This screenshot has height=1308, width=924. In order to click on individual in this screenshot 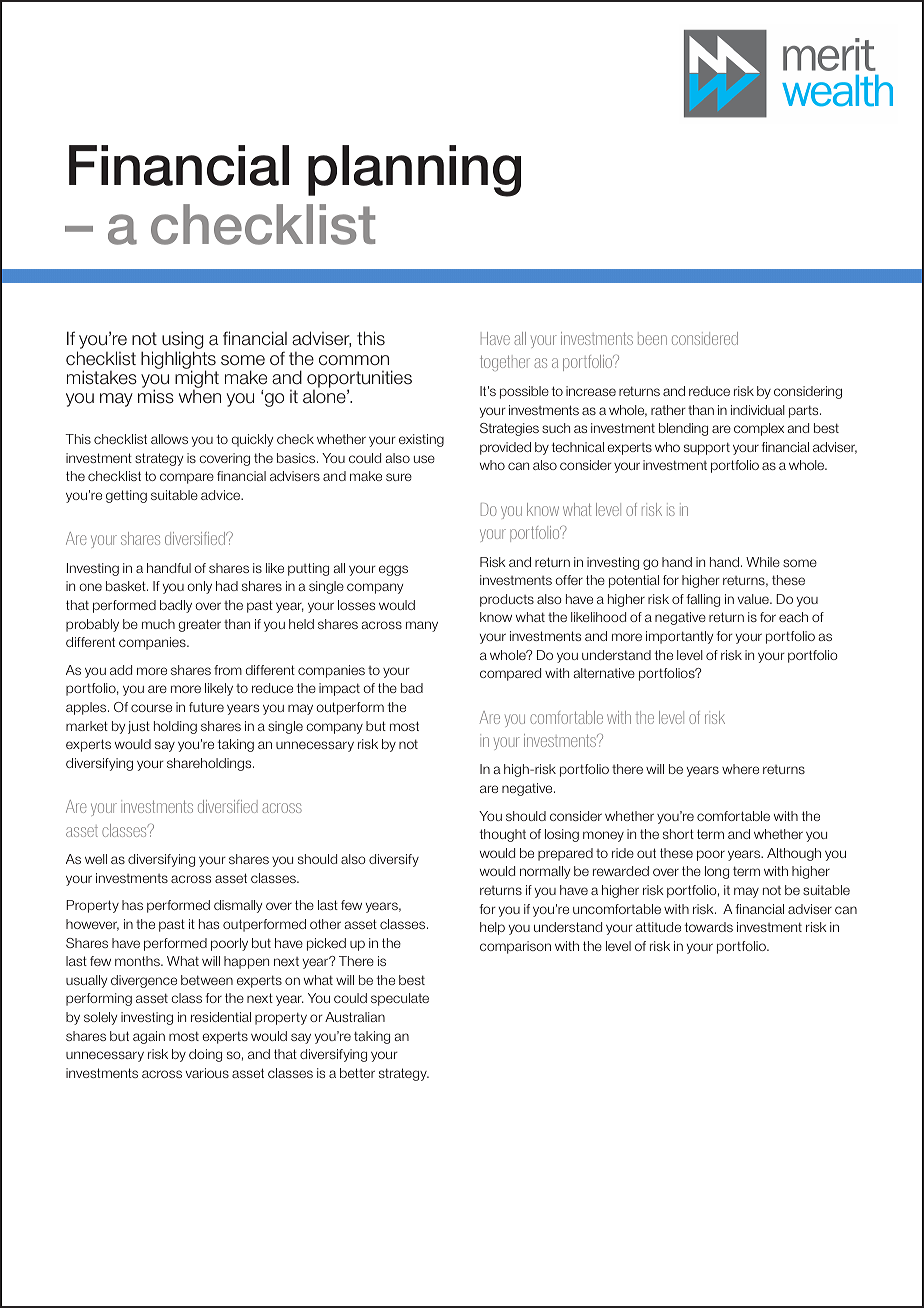, I will do `click(758, 410)`.
